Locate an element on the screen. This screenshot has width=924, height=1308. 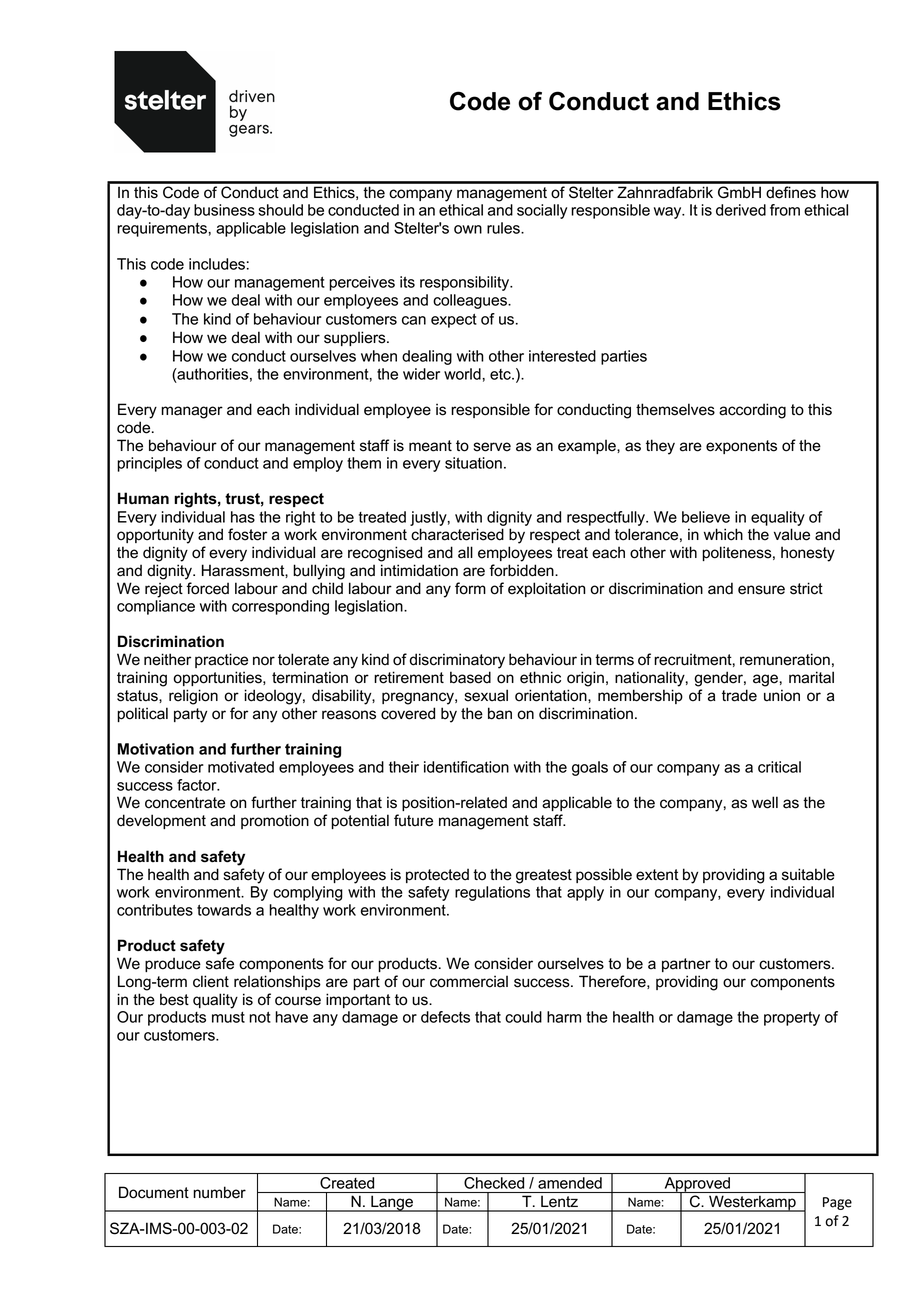
number is located at coordinates (219, 1192).
